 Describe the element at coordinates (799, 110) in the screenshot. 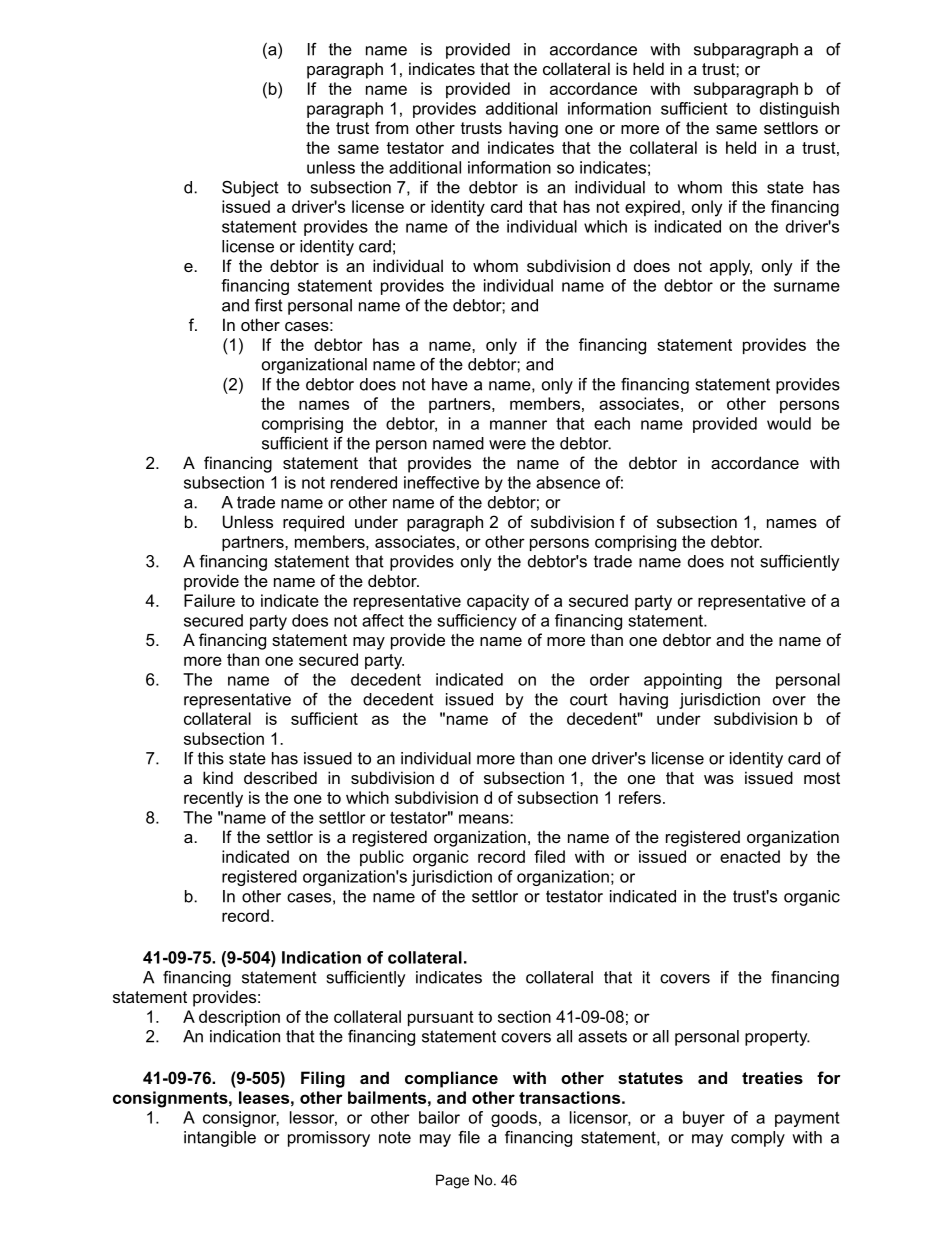

I see `distinguish` at that location.
